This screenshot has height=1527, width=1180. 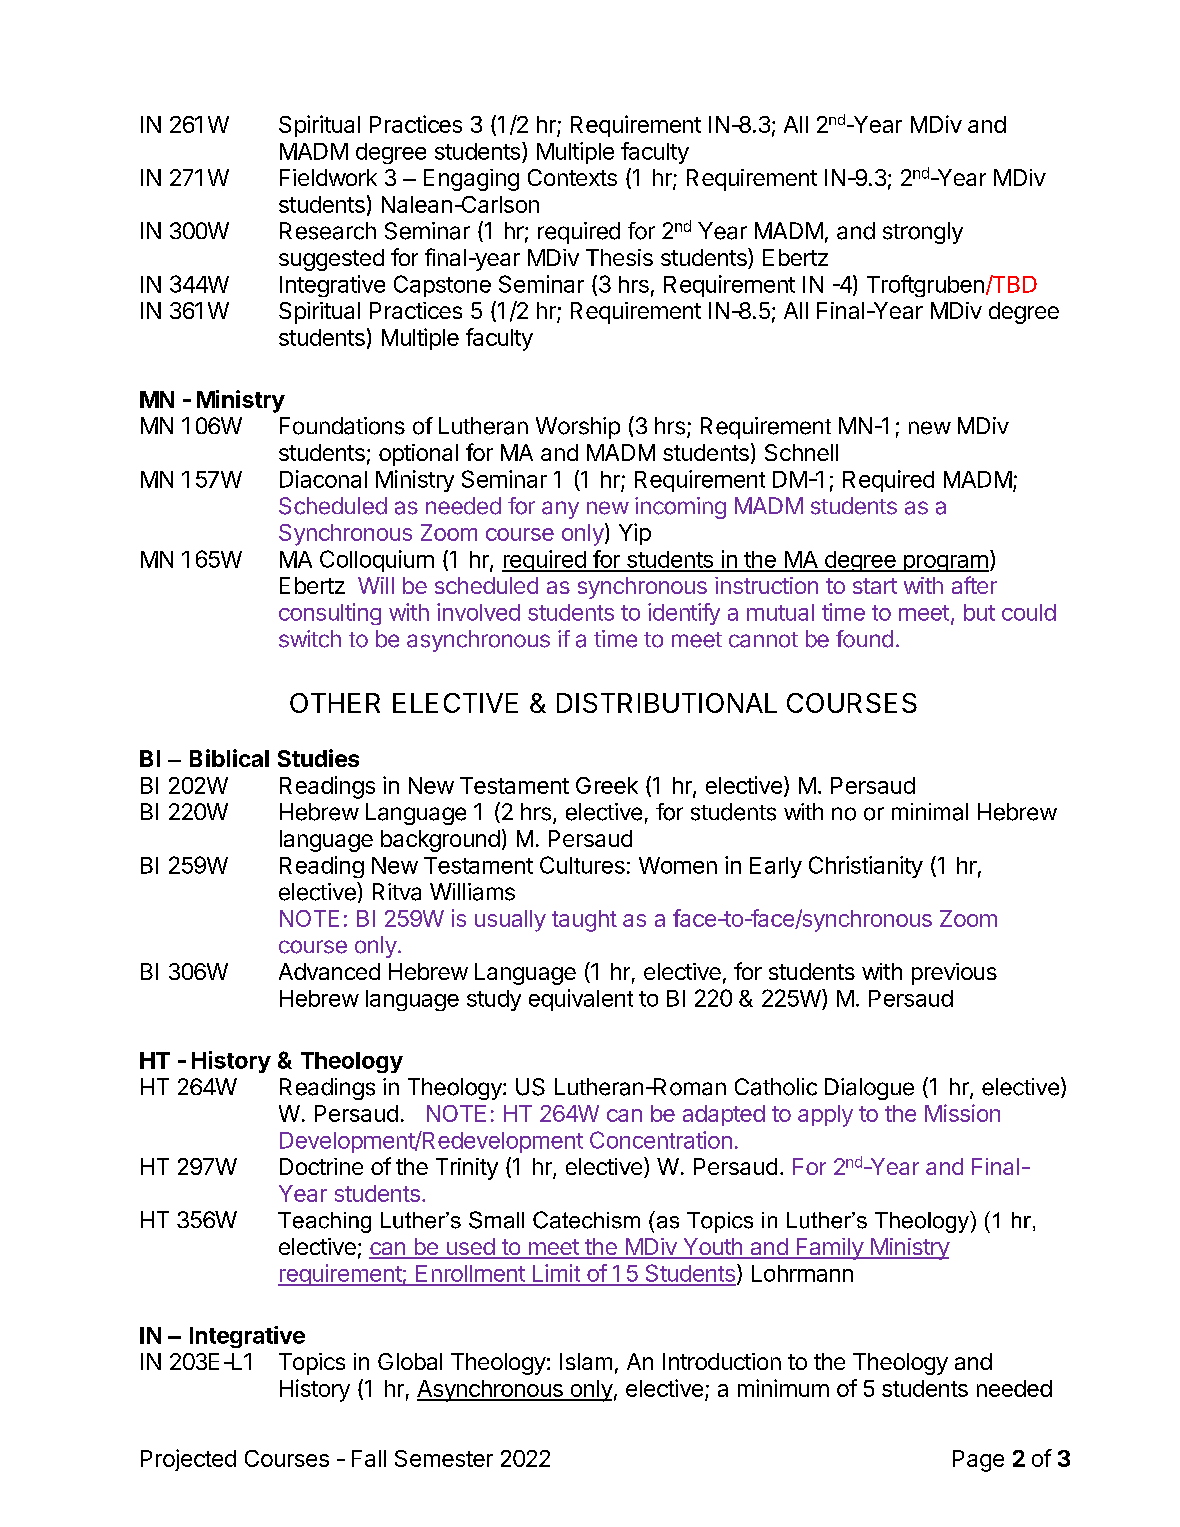 What do you see at coordinates (369, 1458) in the screenshot?
I see `Fall` at bounding box center [369, 1458].
